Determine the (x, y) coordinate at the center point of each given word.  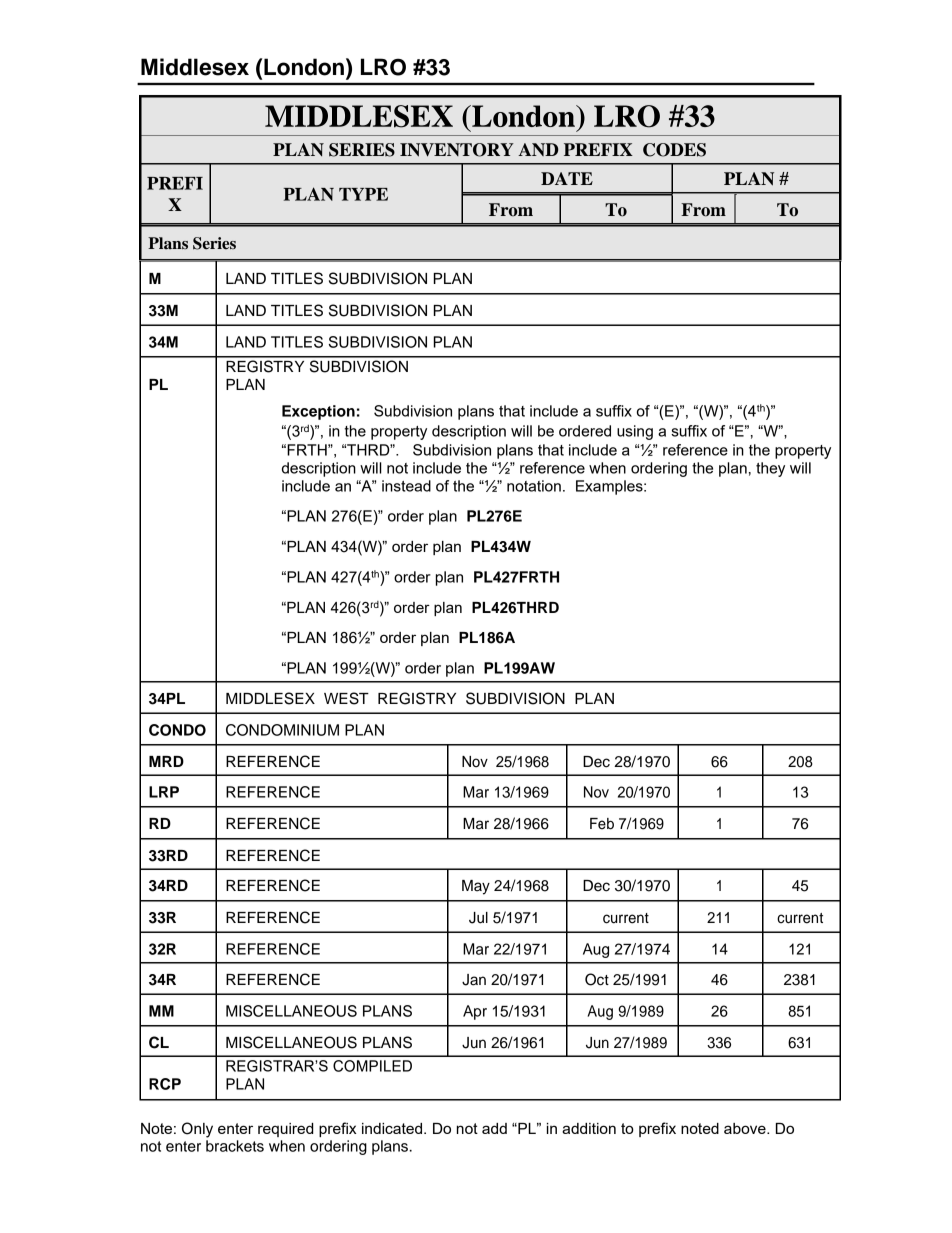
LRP (164, 792)
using (635, 432)
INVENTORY (457, 150)
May (476, 887)
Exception (318, 412)
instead (406, 486)
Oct (597, 979)
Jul (478, 918)
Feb (602, 824)
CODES (674, 150)
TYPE (363, 194)
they (770, 469)
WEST (346, 698)
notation (534, 486)
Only (197, 1130)
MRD (166, 761)
